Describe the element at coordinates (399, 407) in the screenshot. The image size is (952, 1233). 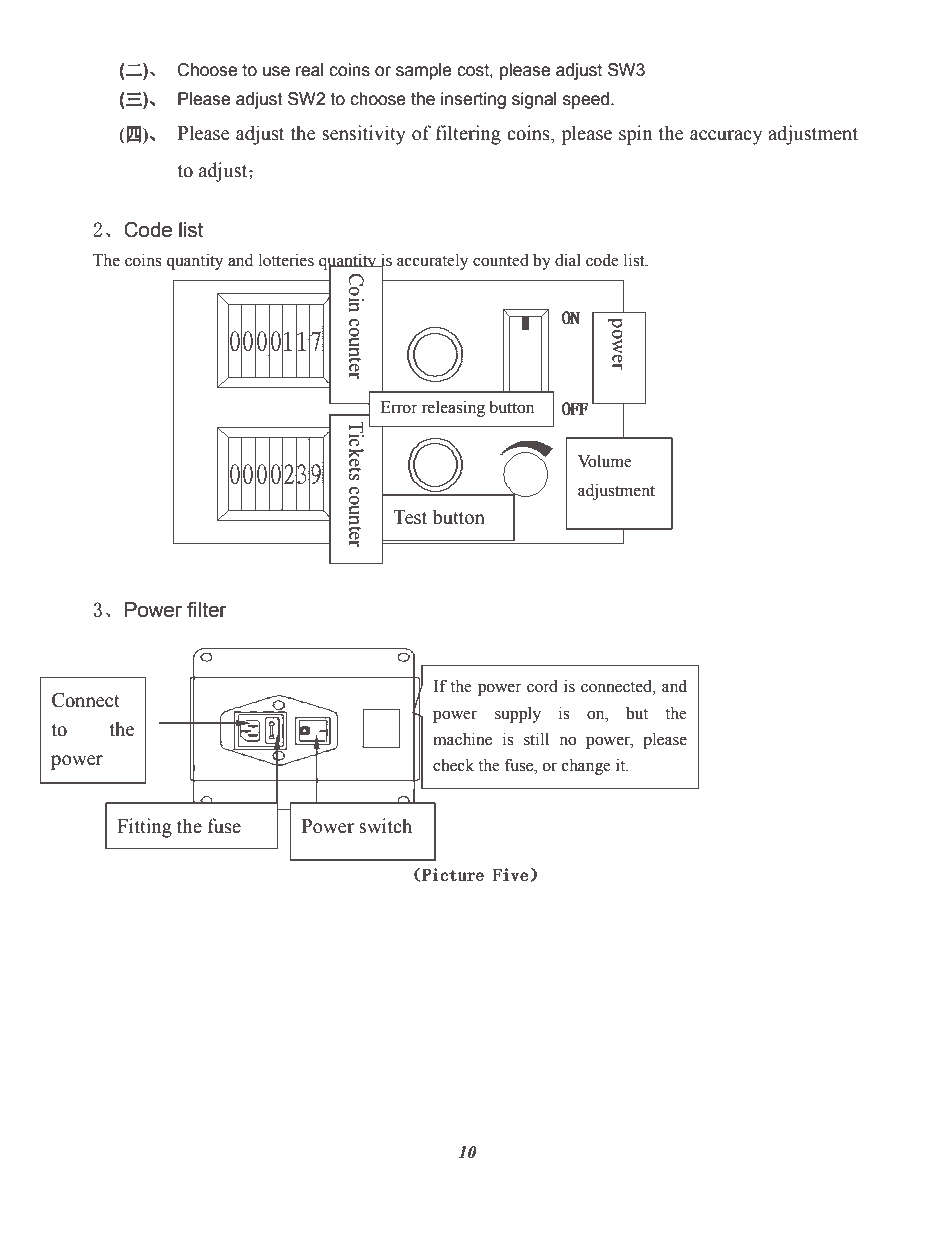
I see `Error` at that location.
